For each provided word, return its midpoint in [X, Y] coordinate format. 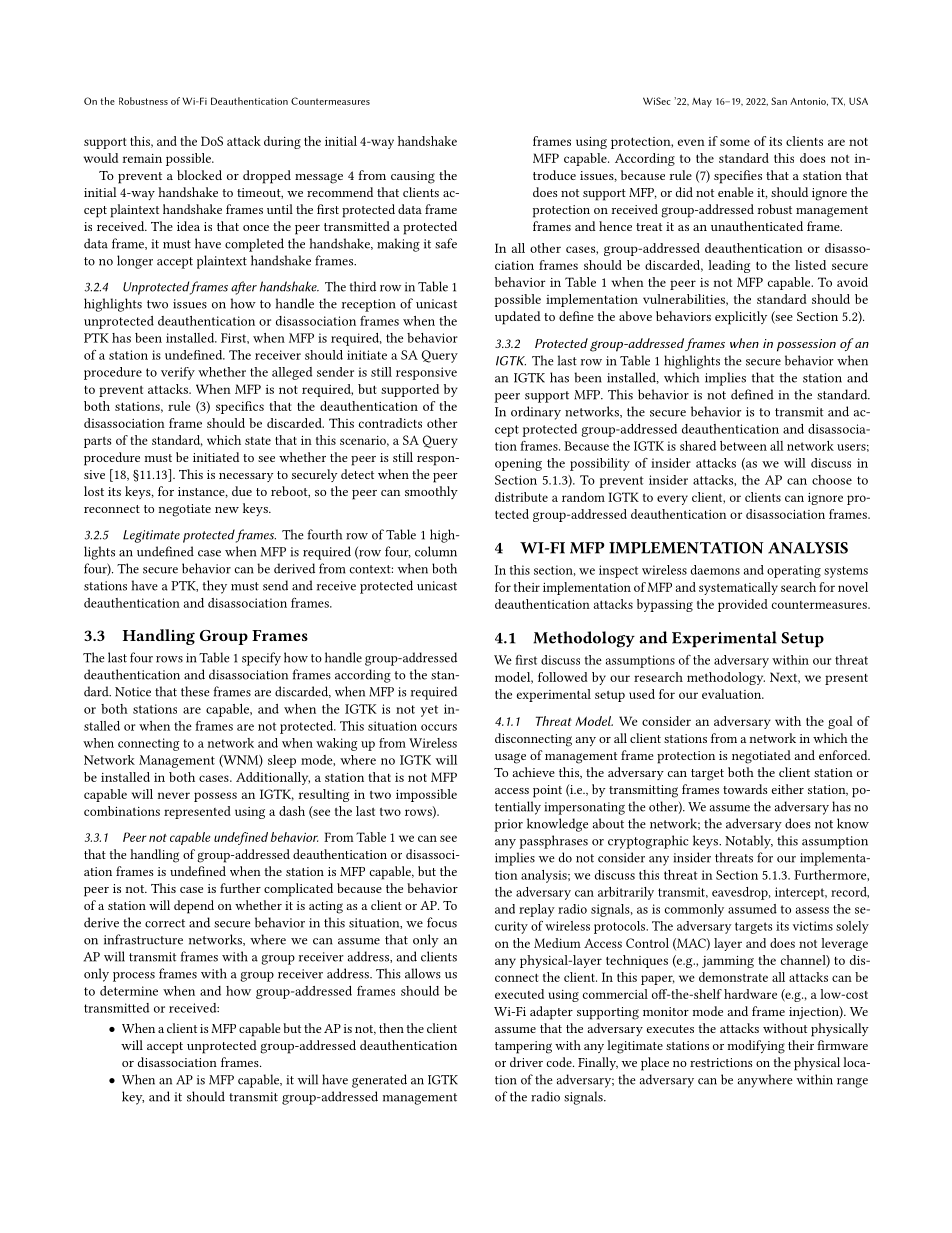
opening [518, 464]
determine [129, 991]
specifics [240, 407]
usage [510, 758]
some [735, 142]
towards [745, 789]
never [173, 795]
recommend [340, 192]
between [743, 446]
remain [142, 158]
